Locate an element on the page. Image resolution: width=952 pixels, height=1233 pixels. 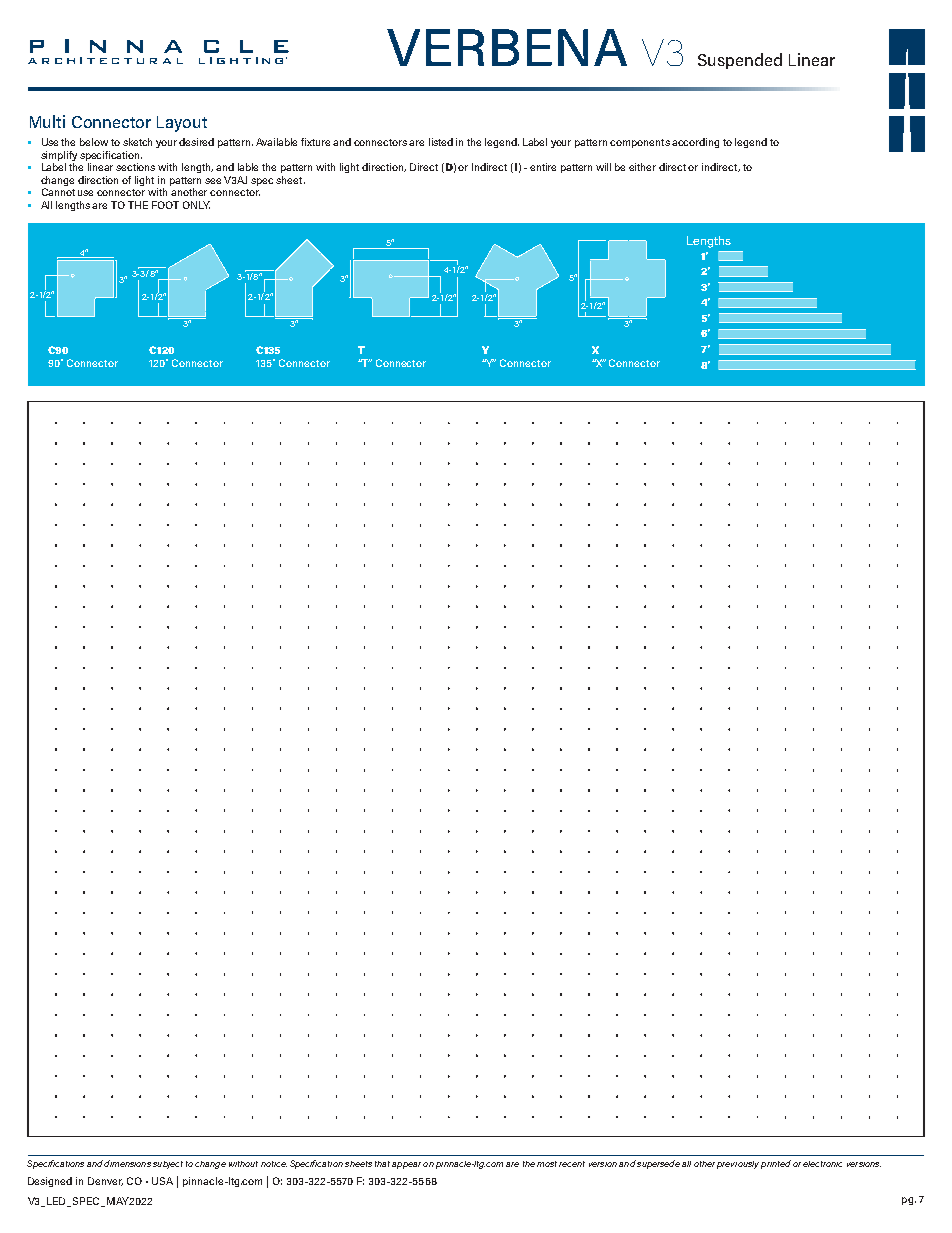
either is located at coordinates (642, 167).
